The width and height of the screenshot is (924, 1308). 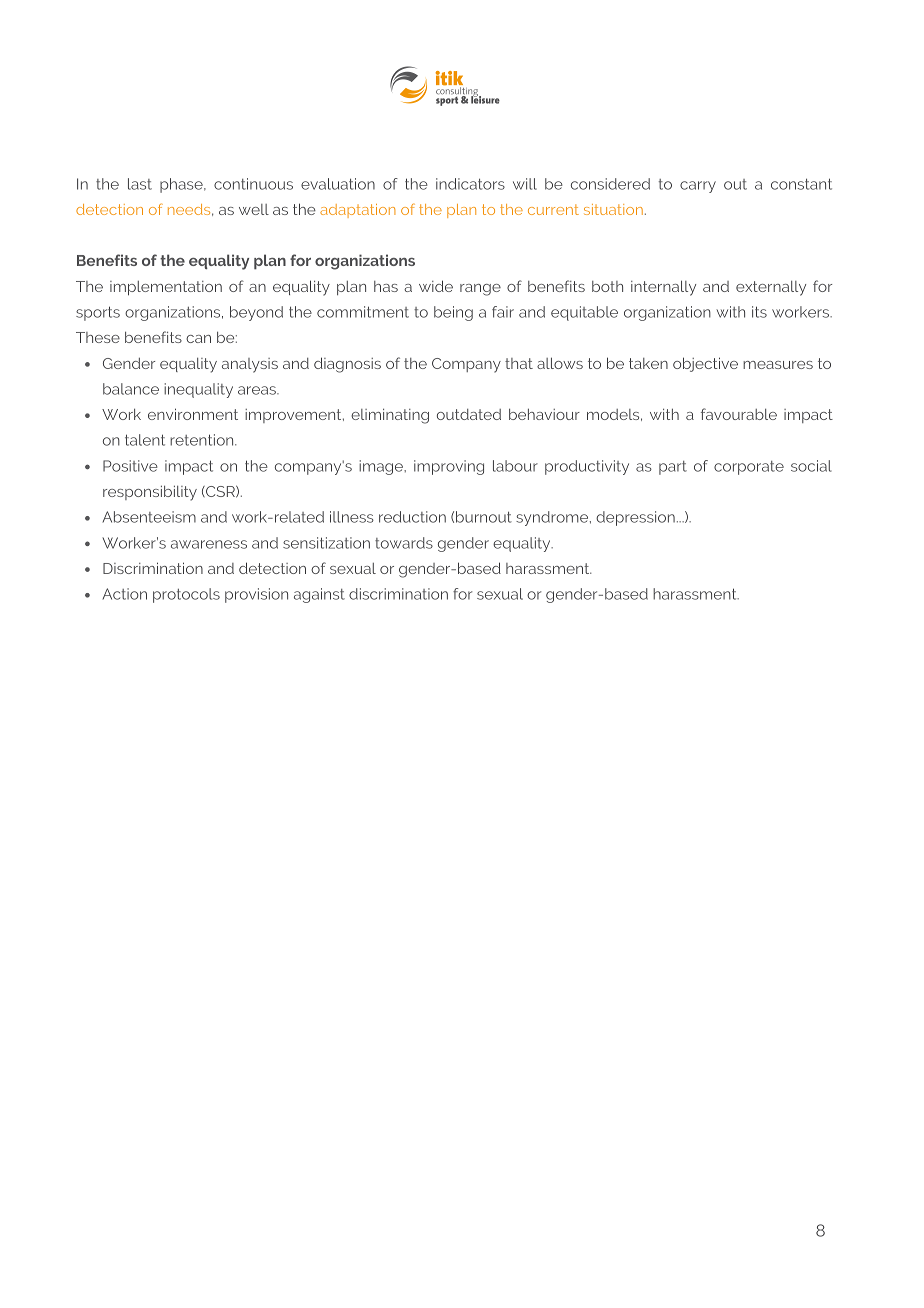 I want to click on retention, so click(x=203, y=440).
